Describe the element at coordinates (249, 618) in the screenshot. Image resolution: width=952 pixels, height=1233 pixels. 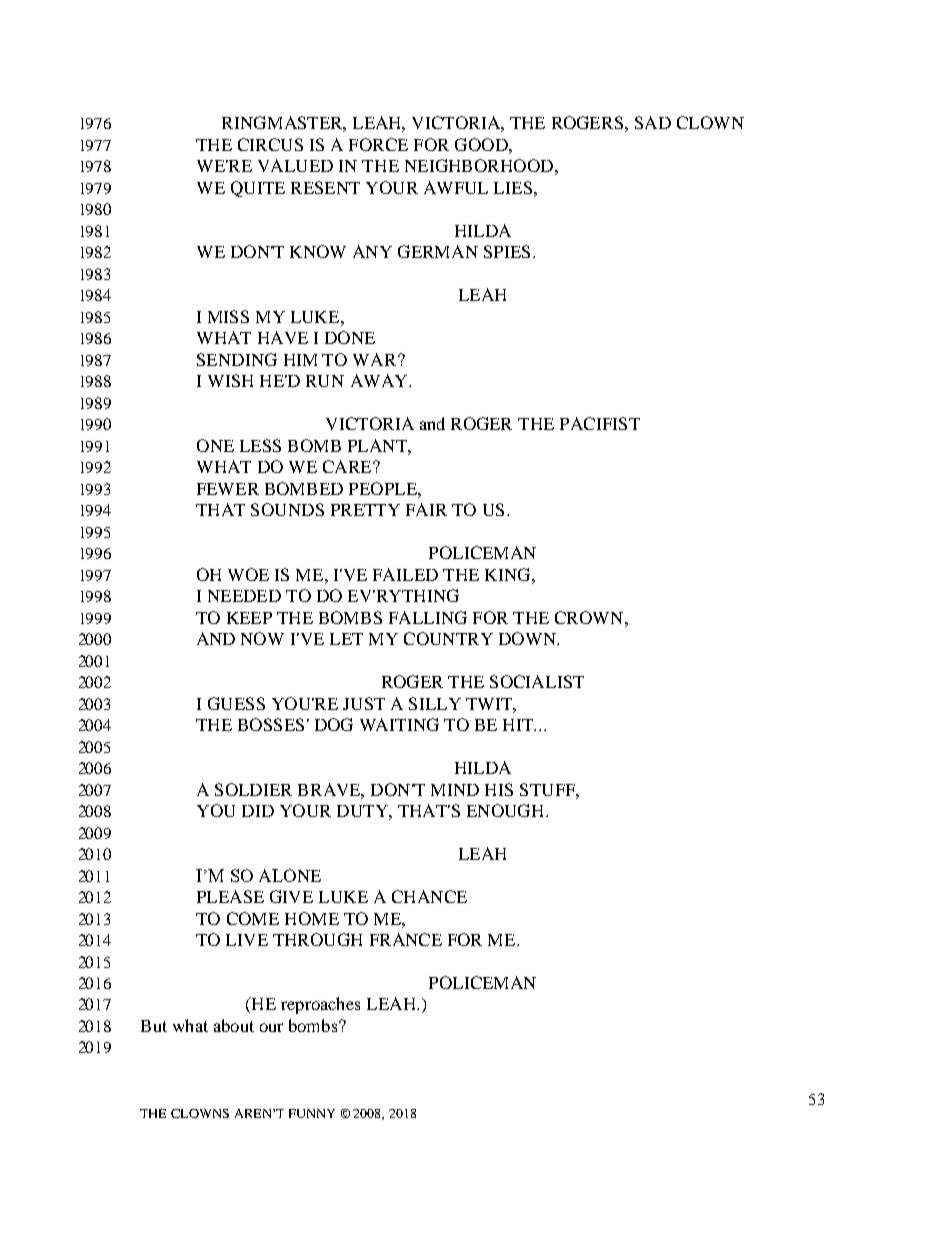
I see `KEEP` at that location.
